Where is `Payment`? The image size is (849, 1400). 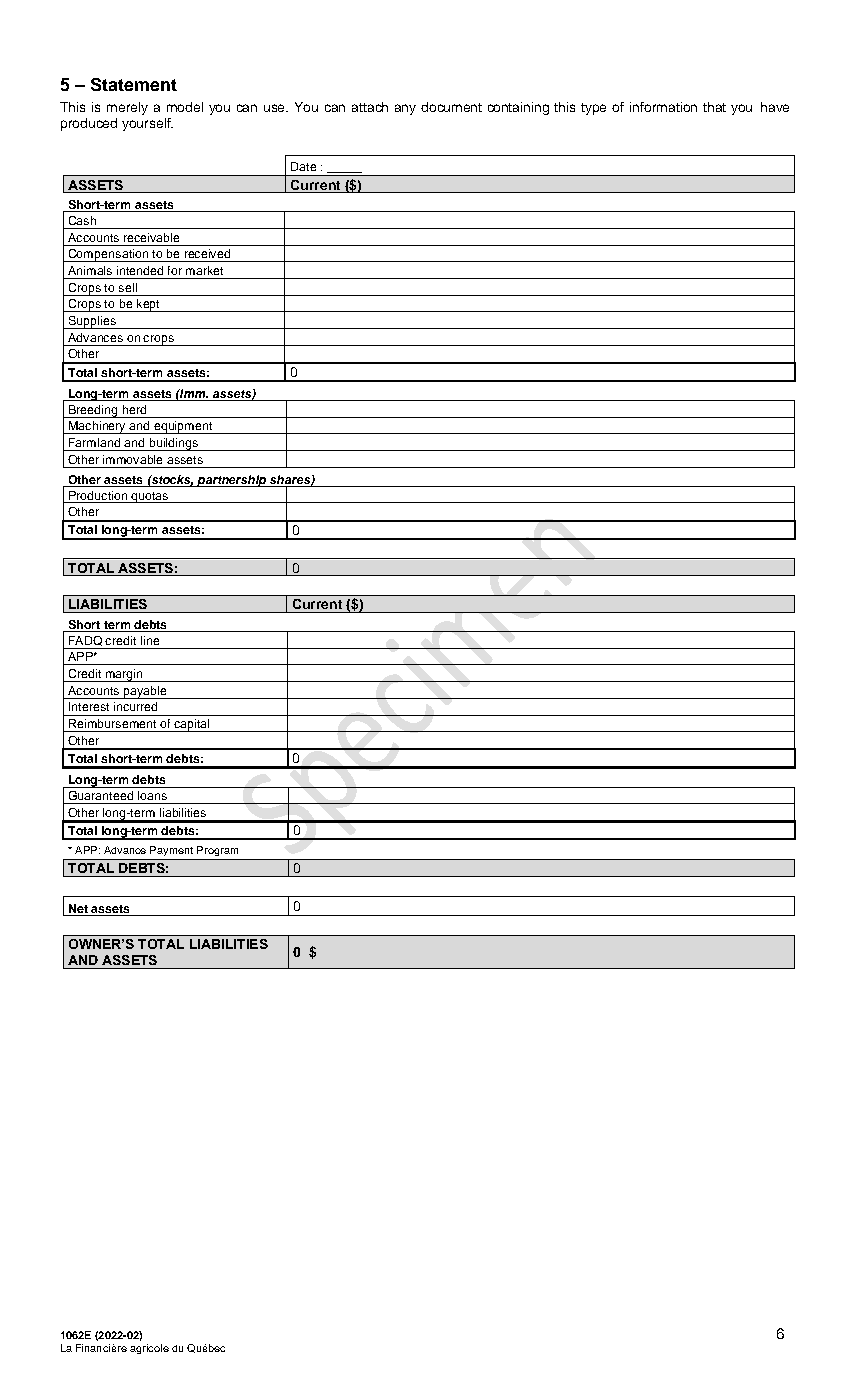 Payment is located at coordinates (171, 851).
